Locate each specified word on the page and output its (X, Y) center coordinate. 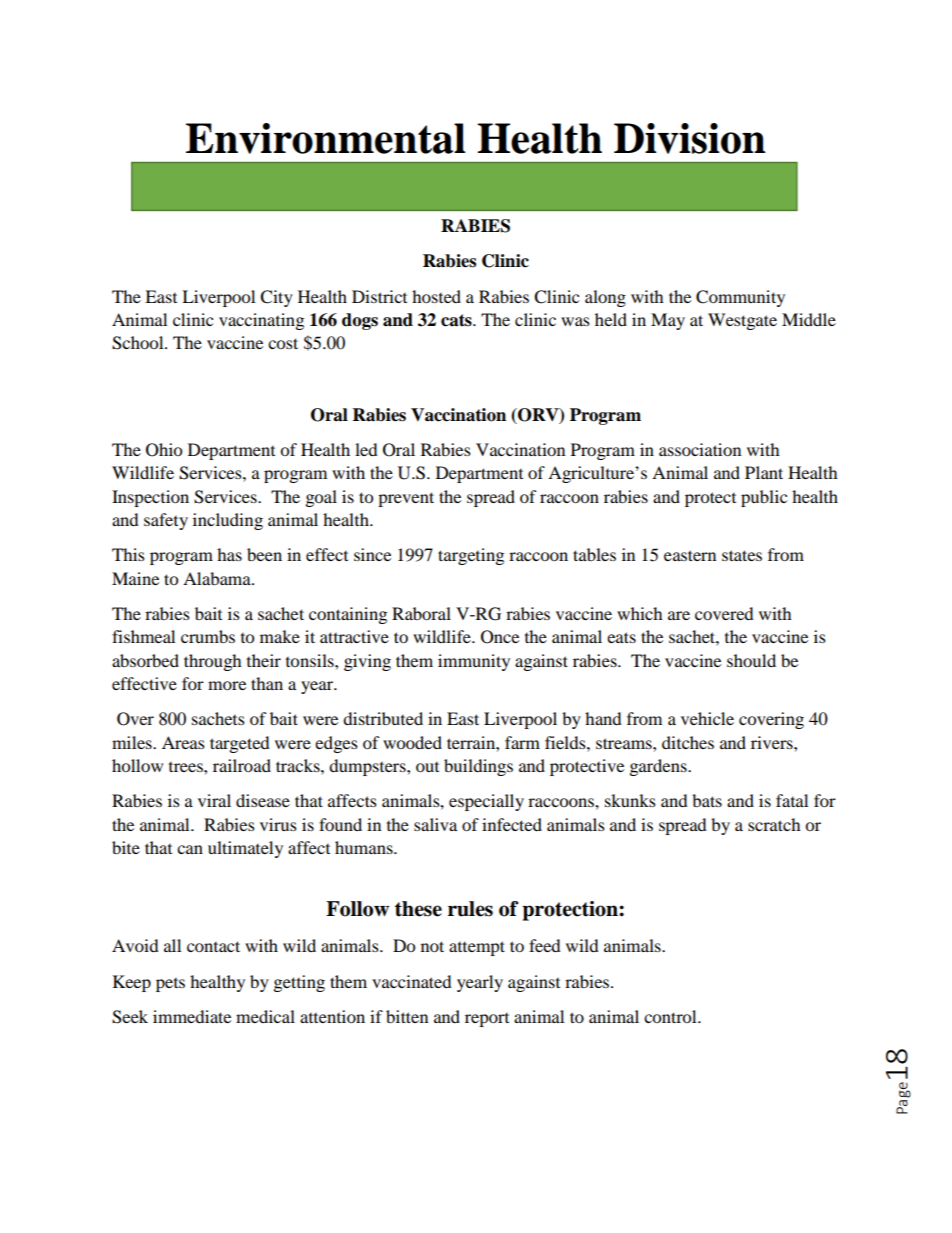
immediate (192, 1016)
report (487, 1020)
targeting (471, 556)
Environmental (326, 138)
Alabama (218, 578)
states (742, 555)
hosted (436, 296)
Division (690, 138)
